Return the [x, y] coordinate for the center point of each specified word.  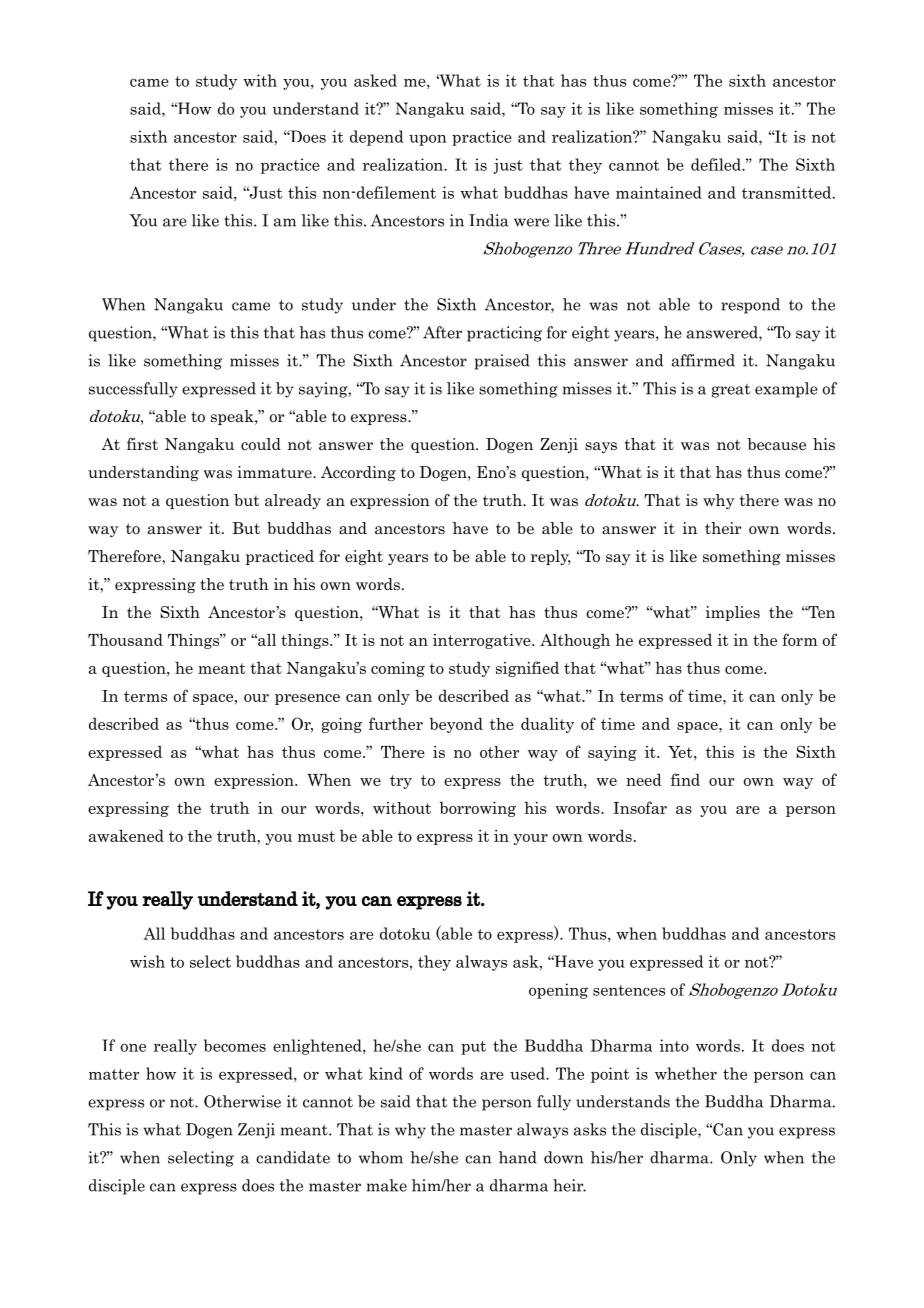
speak [233, 417]
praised [502, 362]
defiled [717, 164]
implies [733, 613]
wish [147, 961]
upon [428, 140]
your [531, 839]
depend [377, 138]
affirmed [703, 360]
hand [518, 1157]
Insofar [640, 807]
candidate [293, 1157]
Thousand [125, 639]
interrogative [483, 641]
